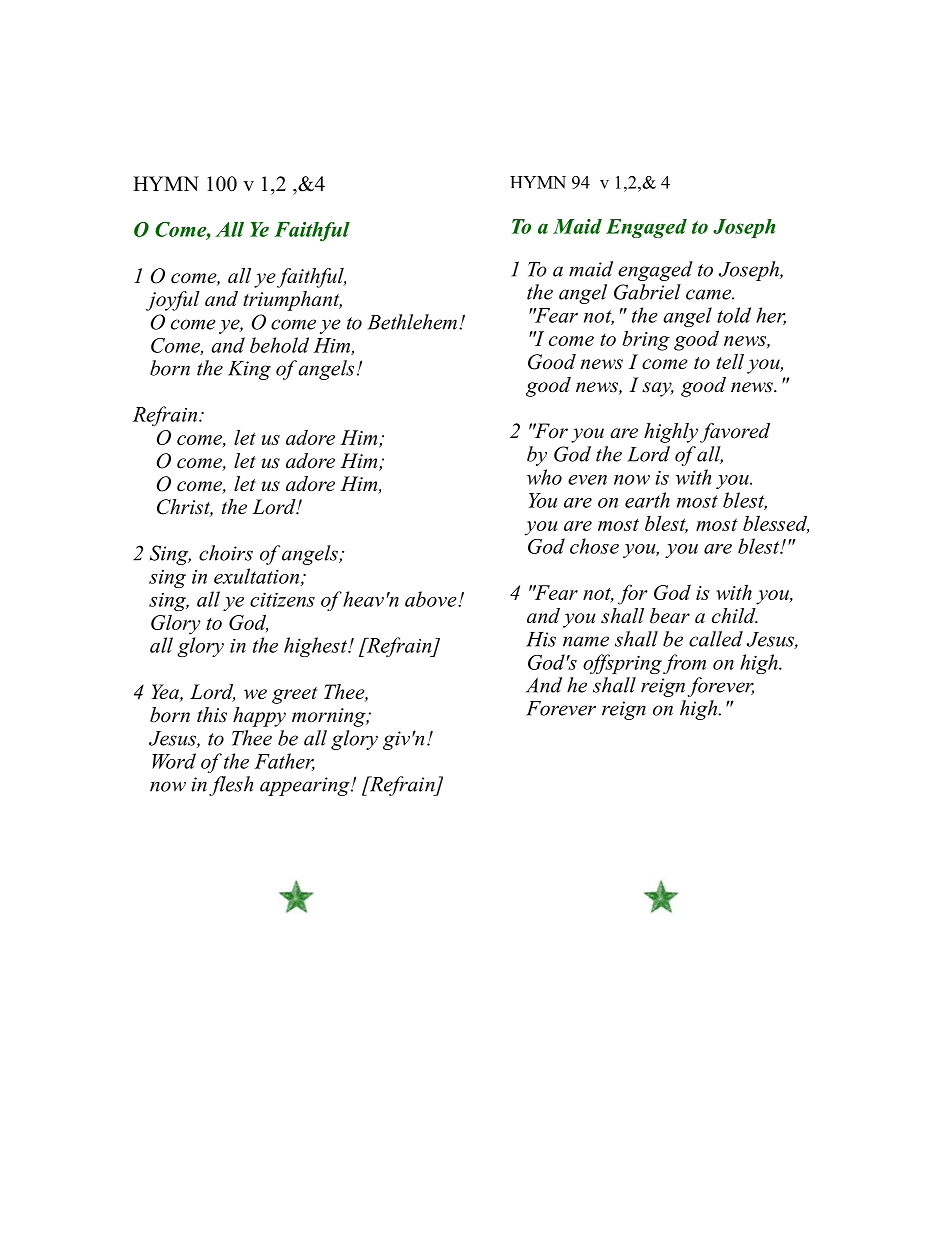 Image resolution: width=952 pixels, height=1233 pixels. What do you see at coordinates (735, 433) in the page?
I see `favored` at bounding box center [735, 433].
